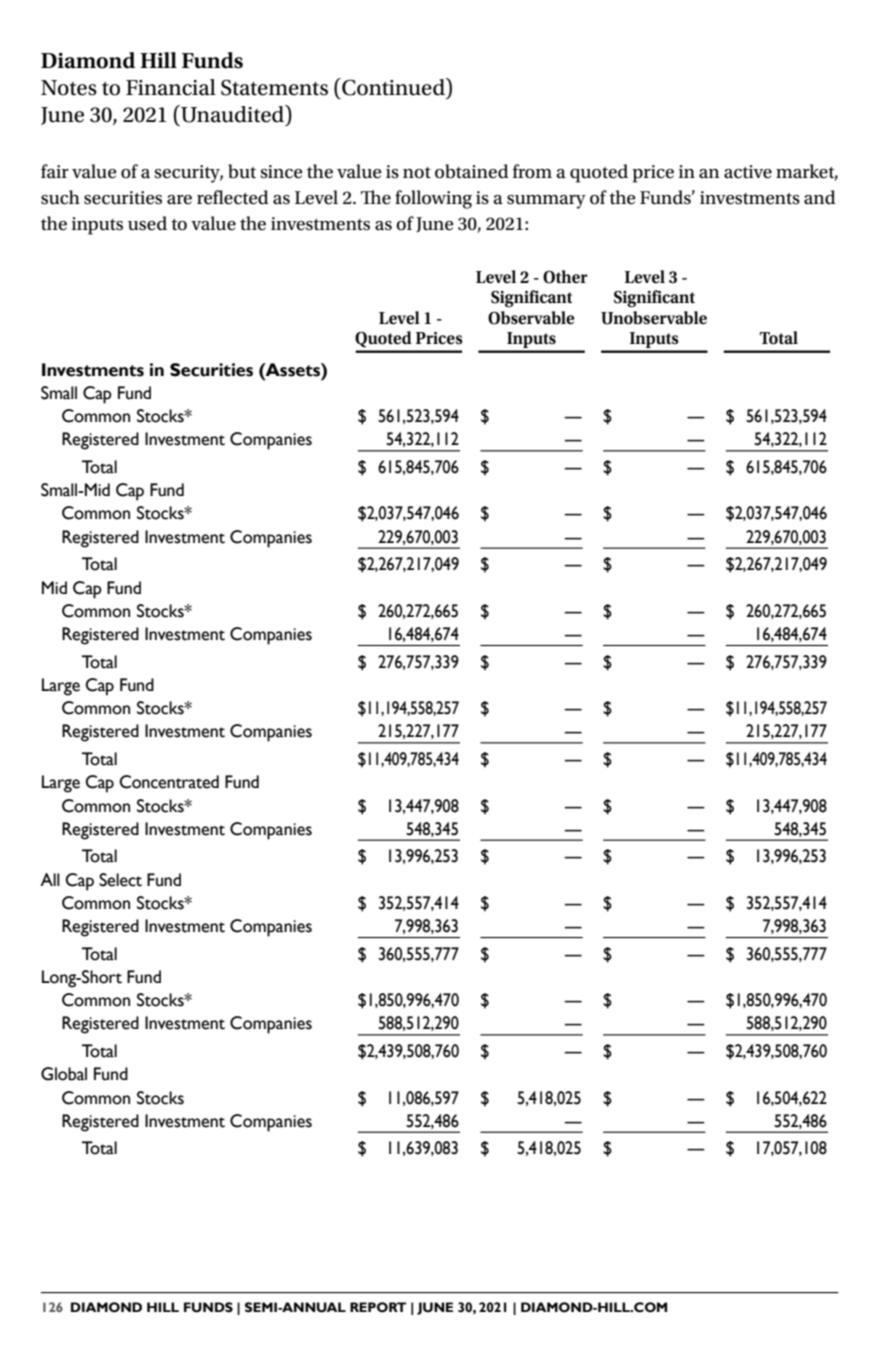 The height and width of the screenshot is (1372, 880). Describe the element at coordinates (748, 172) in the screenshot. I see `active` at that location.
